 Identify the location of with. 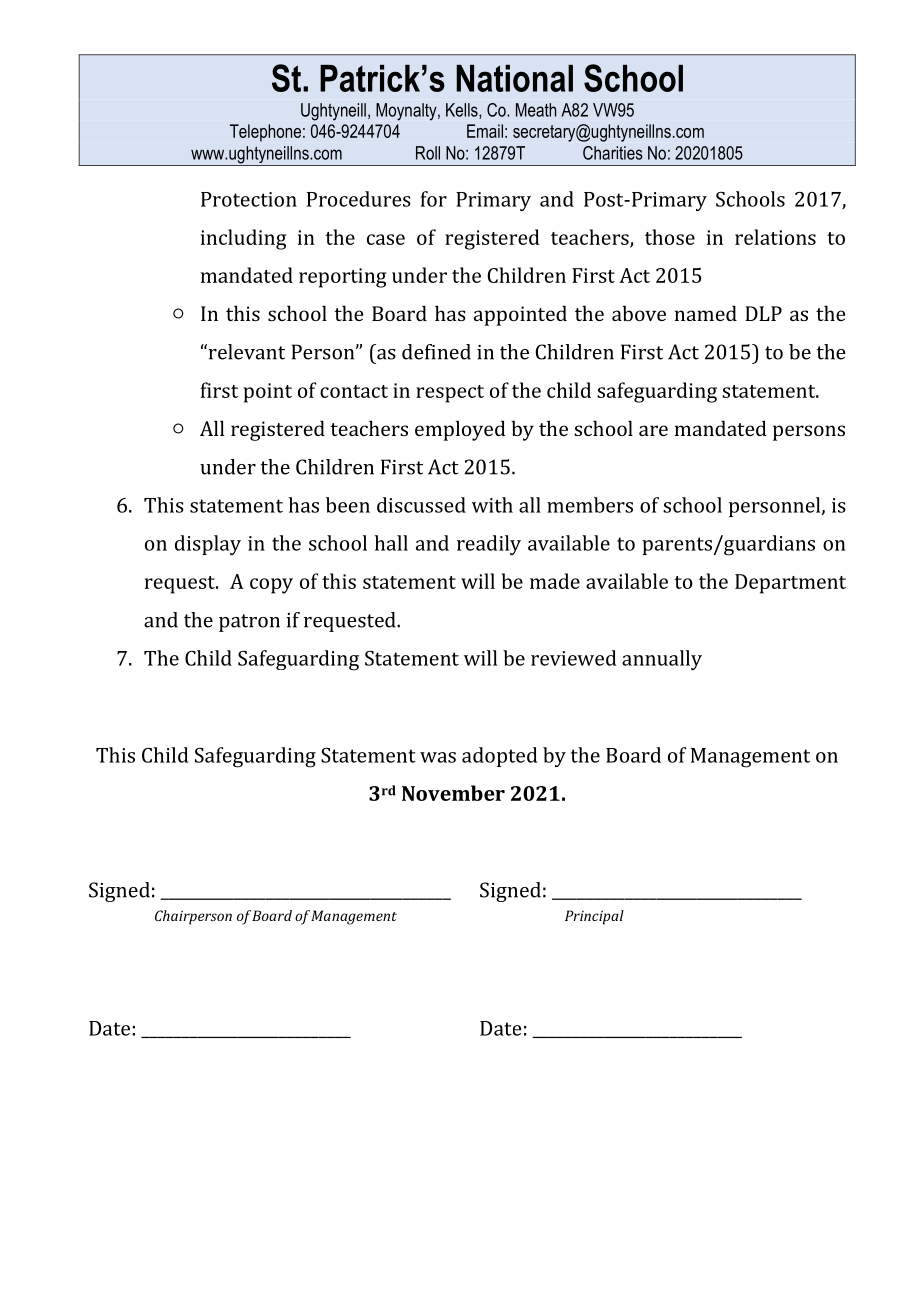
(492, 505).
